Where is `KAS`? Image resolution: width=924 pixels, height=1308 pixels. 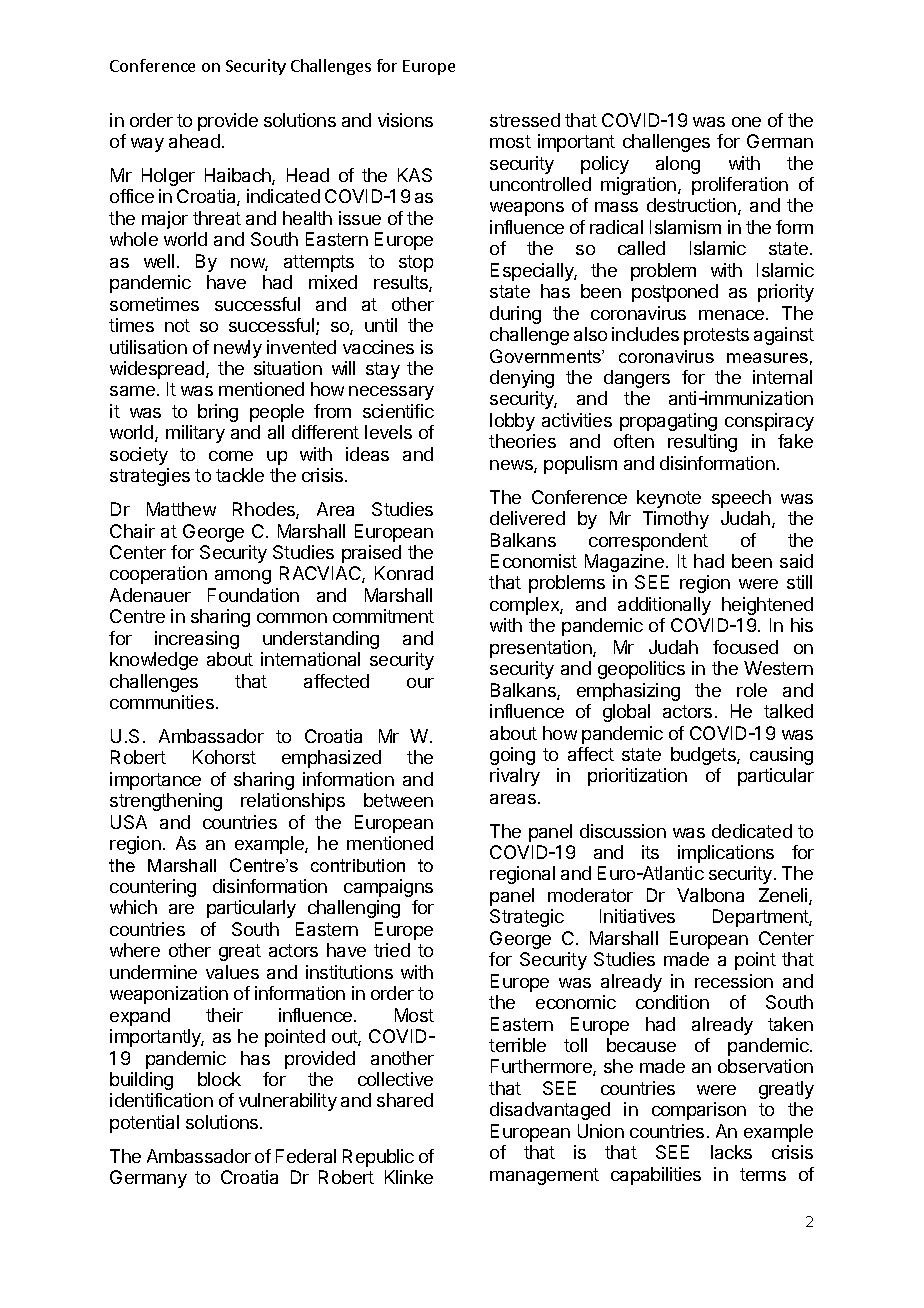
KAS is located at coordinates (415, 175).
